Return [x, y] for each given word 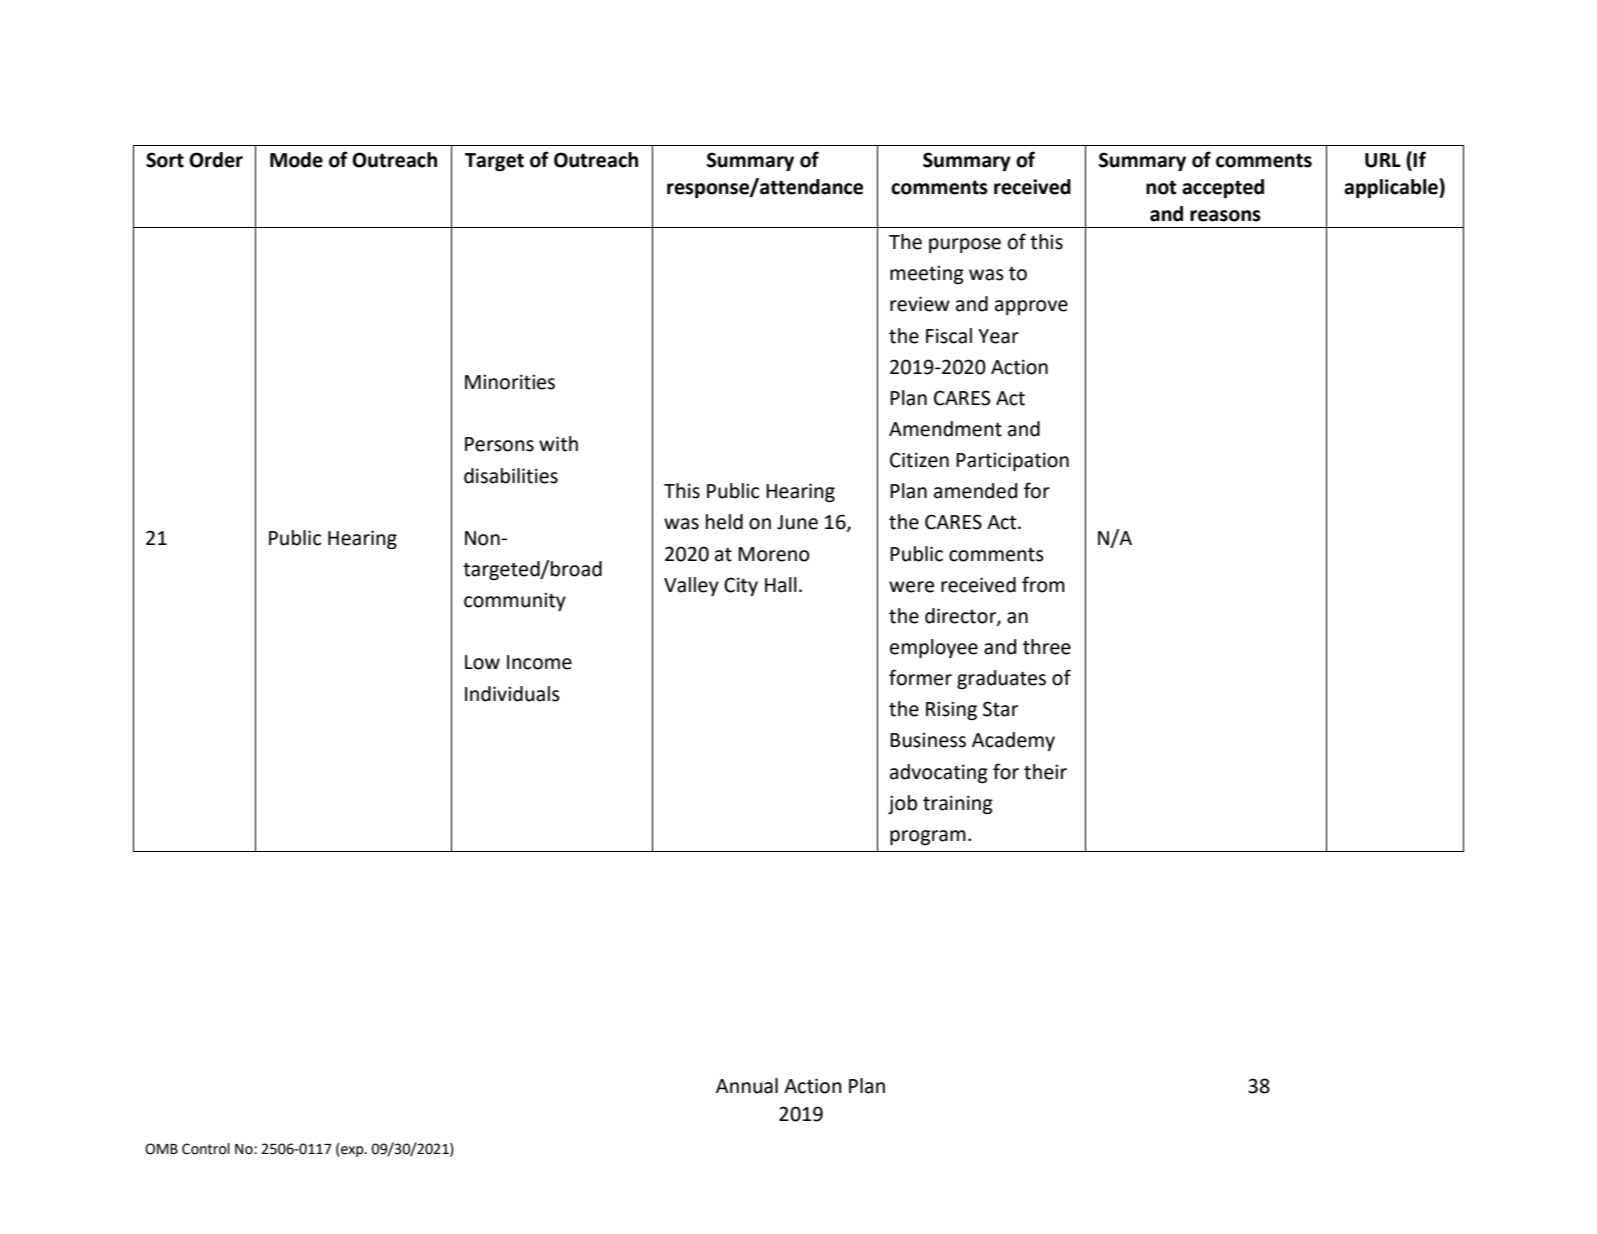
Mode [296, 160]
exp [352, 1151]
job [902, 804]
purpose [965, 245]
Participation [1012, 461]
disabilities [511, 476]
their [1045, 772]
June [797, 522]
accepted [1223, 188]
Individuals [512, 694]
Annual [747, 1086]
